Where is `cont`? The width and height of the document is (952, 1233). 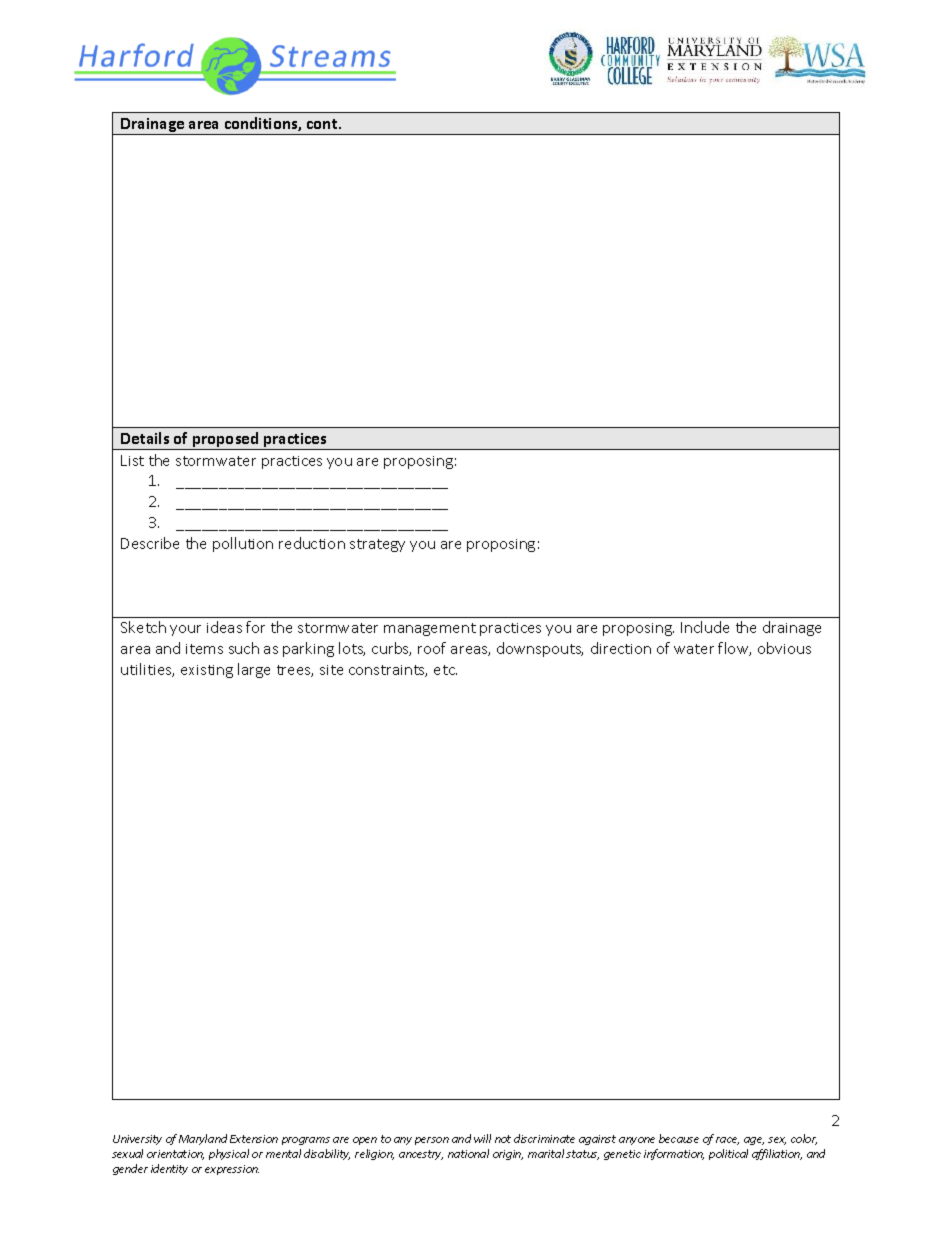 cont is located at coordinates (323, 124).
